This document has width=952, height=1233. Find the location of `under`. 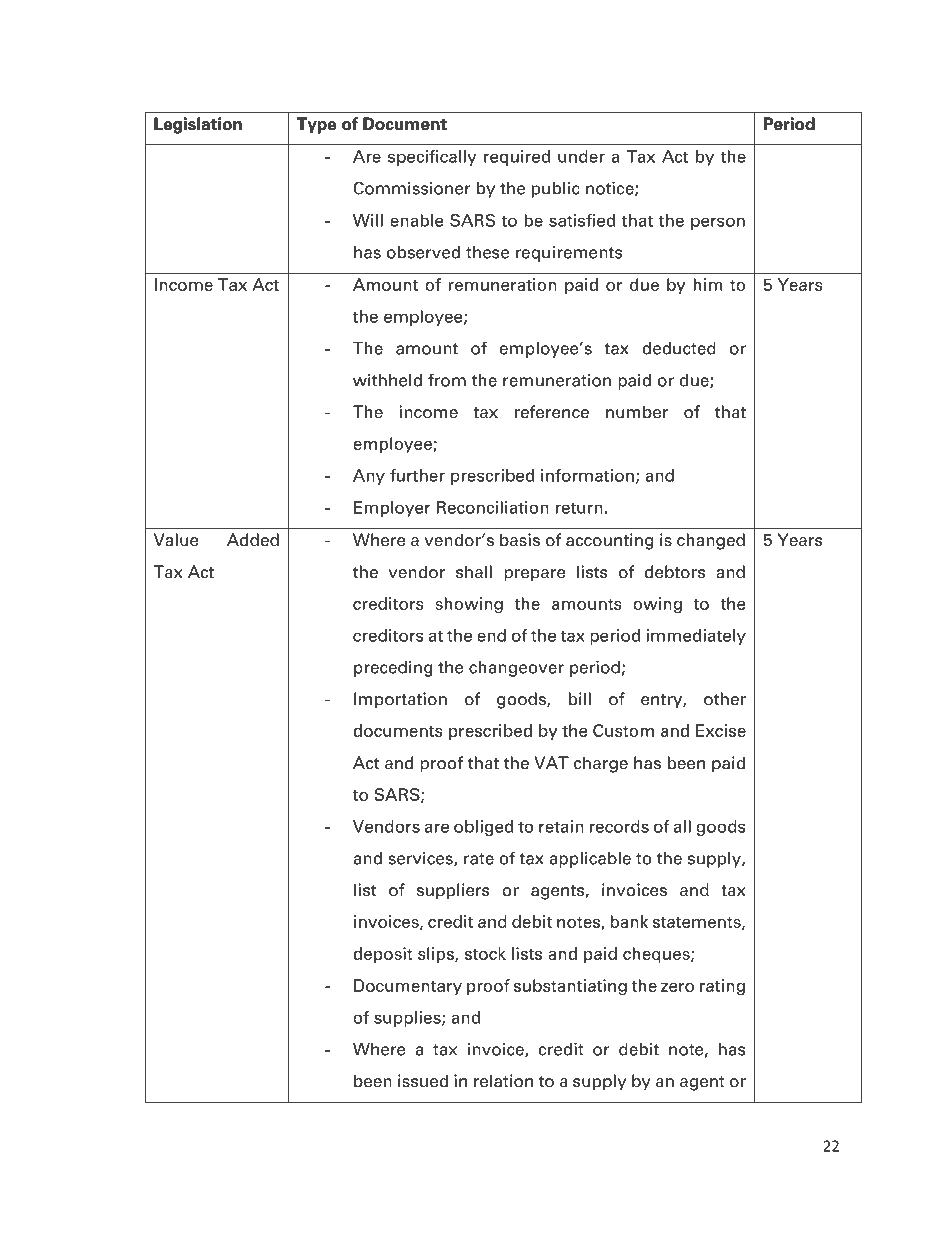

under is located at coordinates (581, 156).
